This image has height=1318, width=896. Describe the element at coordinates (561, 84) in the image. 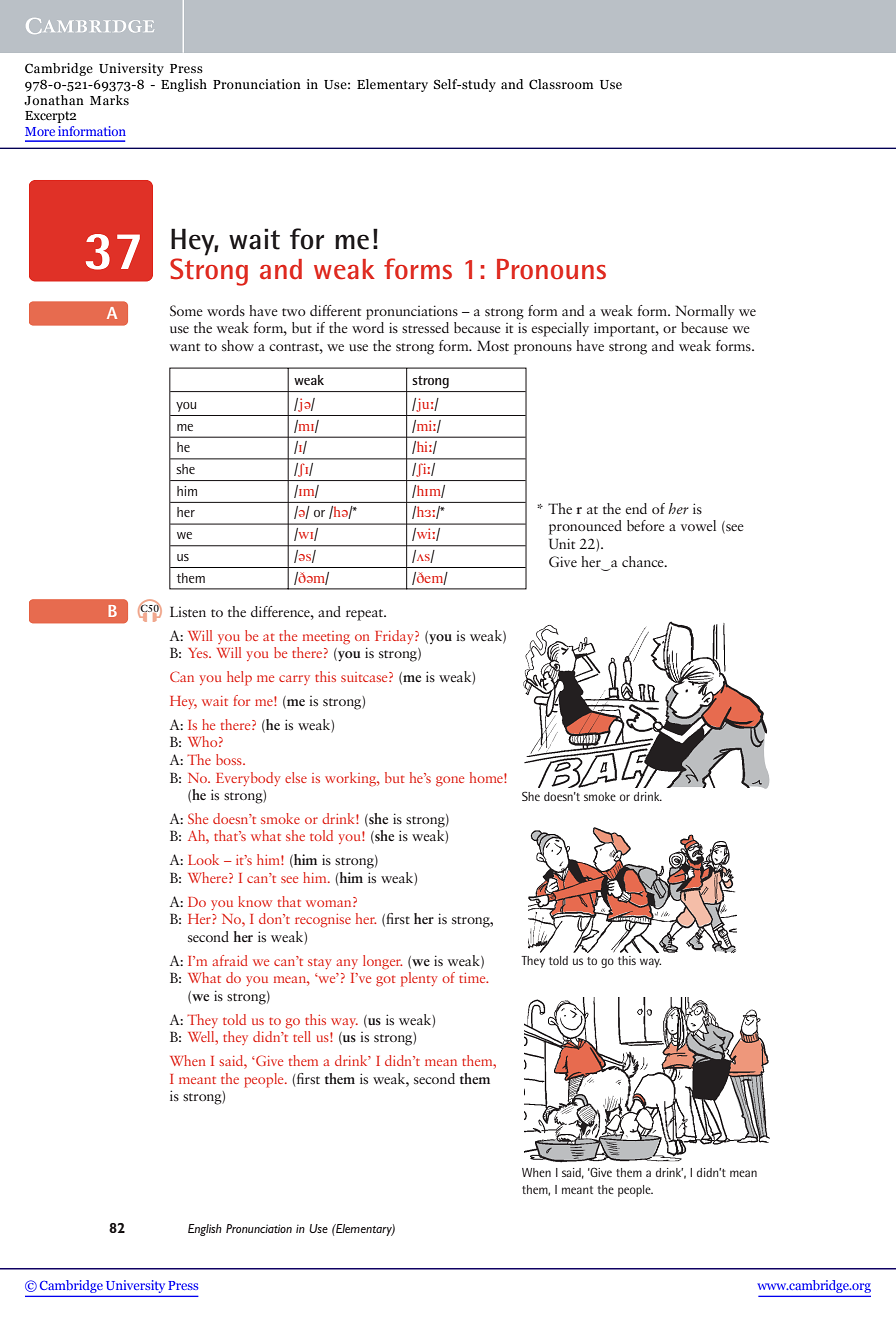

I see `Classroom` at that location.
